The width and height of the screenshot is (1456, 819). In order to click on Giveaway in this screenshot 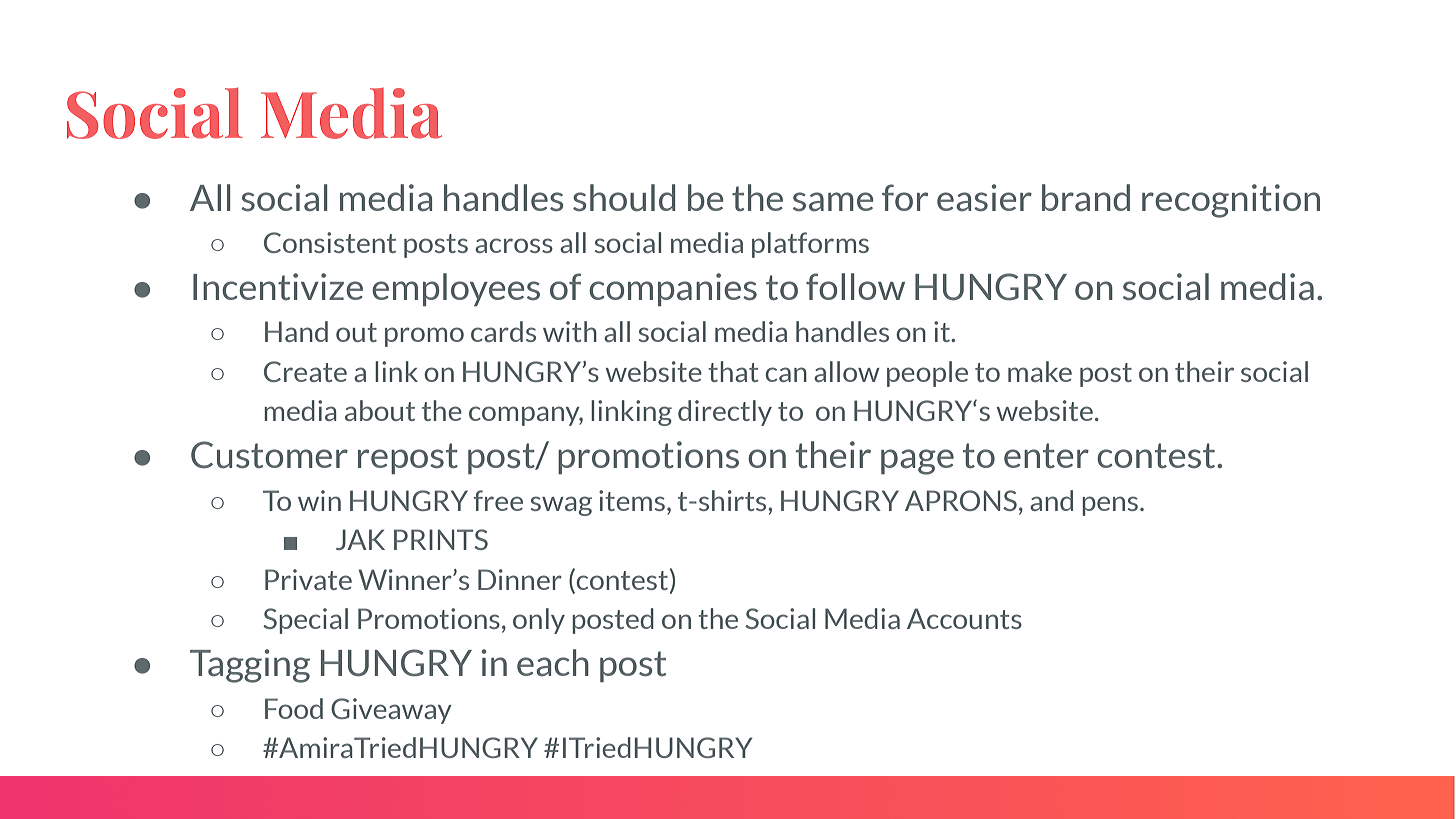, I will do `click(391, 711)`.
